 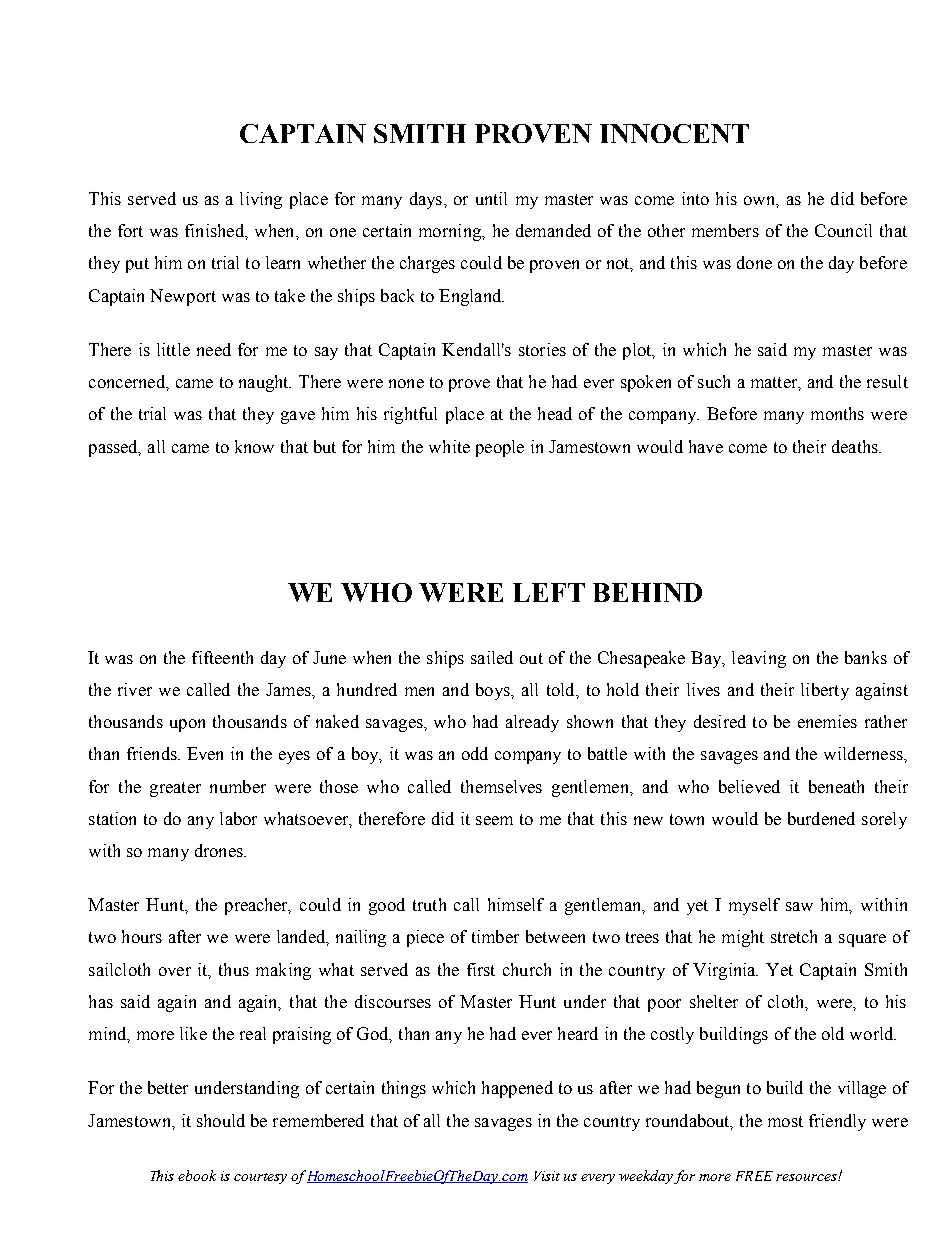 What do you see at coordinates (197, 1175) in the screenshot?
I see `ebook` at bounding box center [197, 1175].
